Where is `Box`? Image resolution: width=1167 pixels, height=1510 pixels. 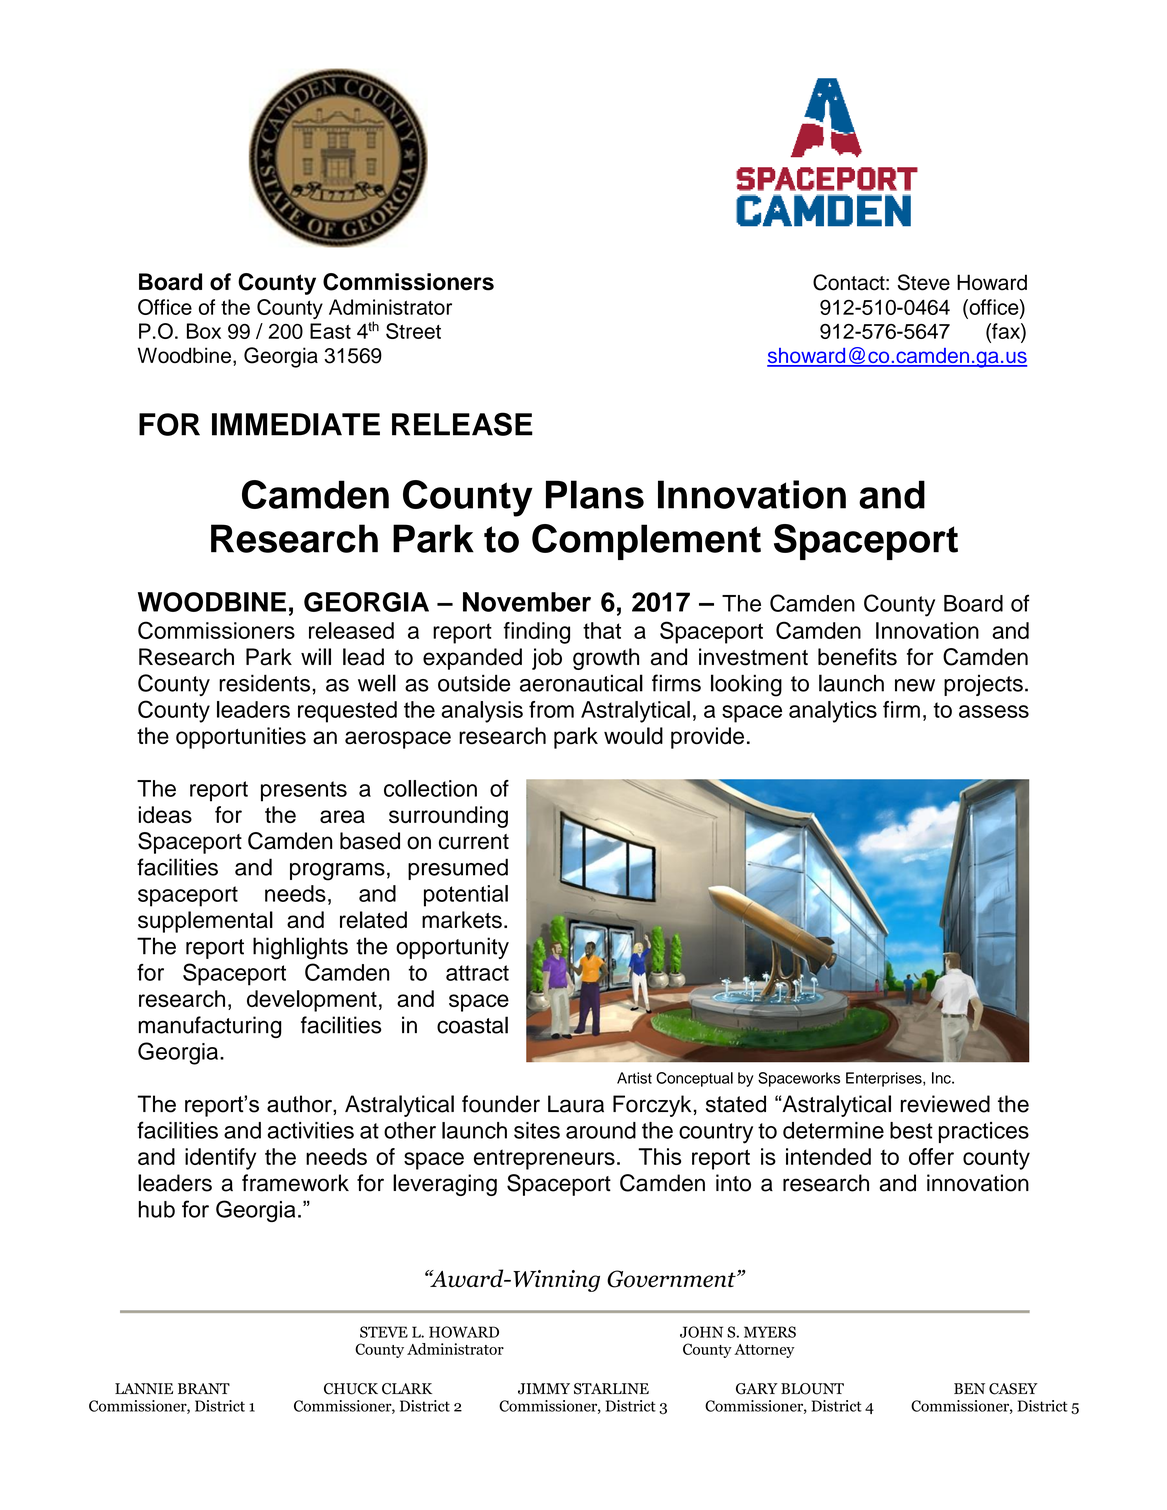
Box is located at coordinates (204, 331).
